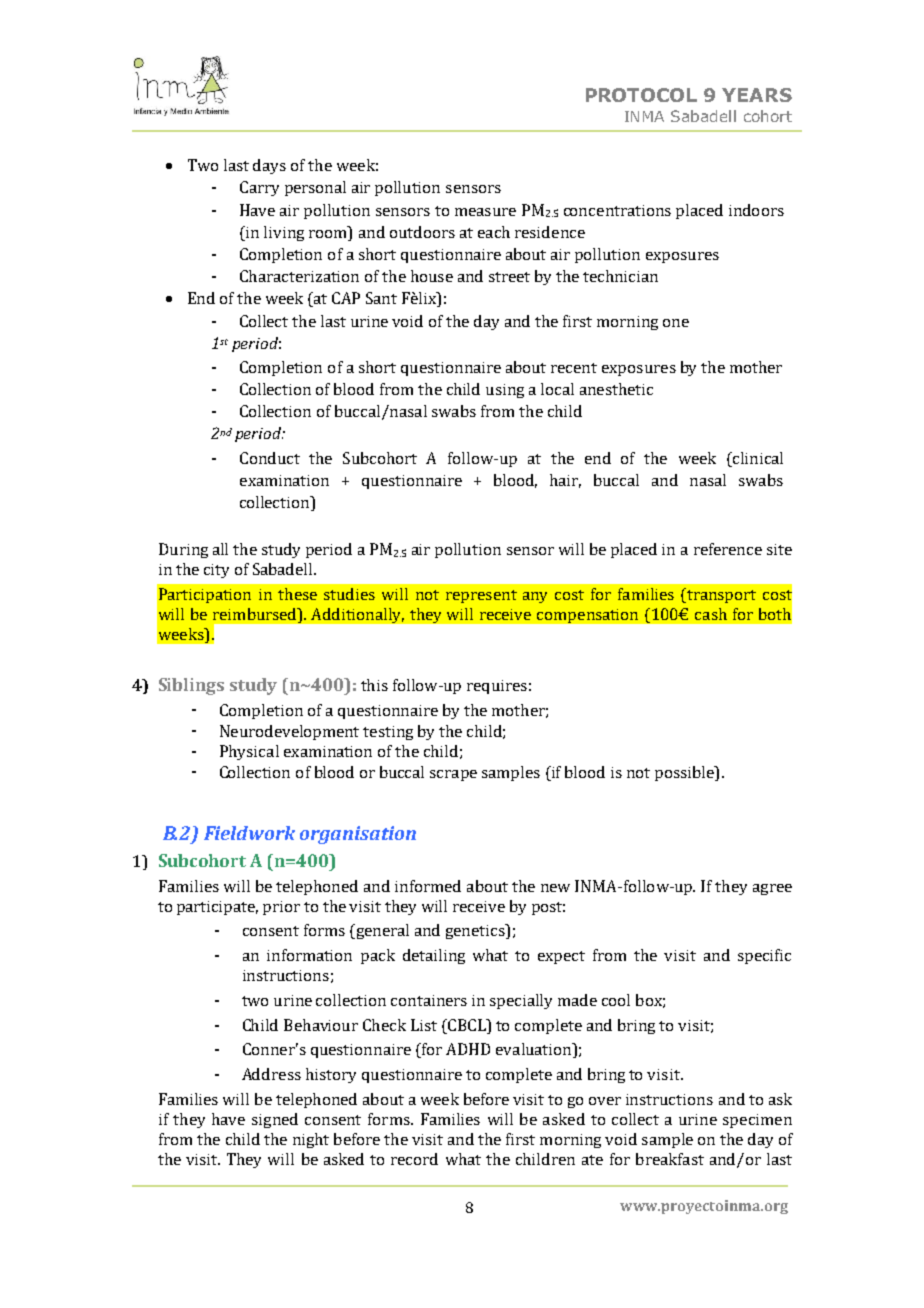 The width and height of the screenshot is (924, 1308). Describe the element at coordinates (269, 166) in the screenshot. I see `days` at that location.
